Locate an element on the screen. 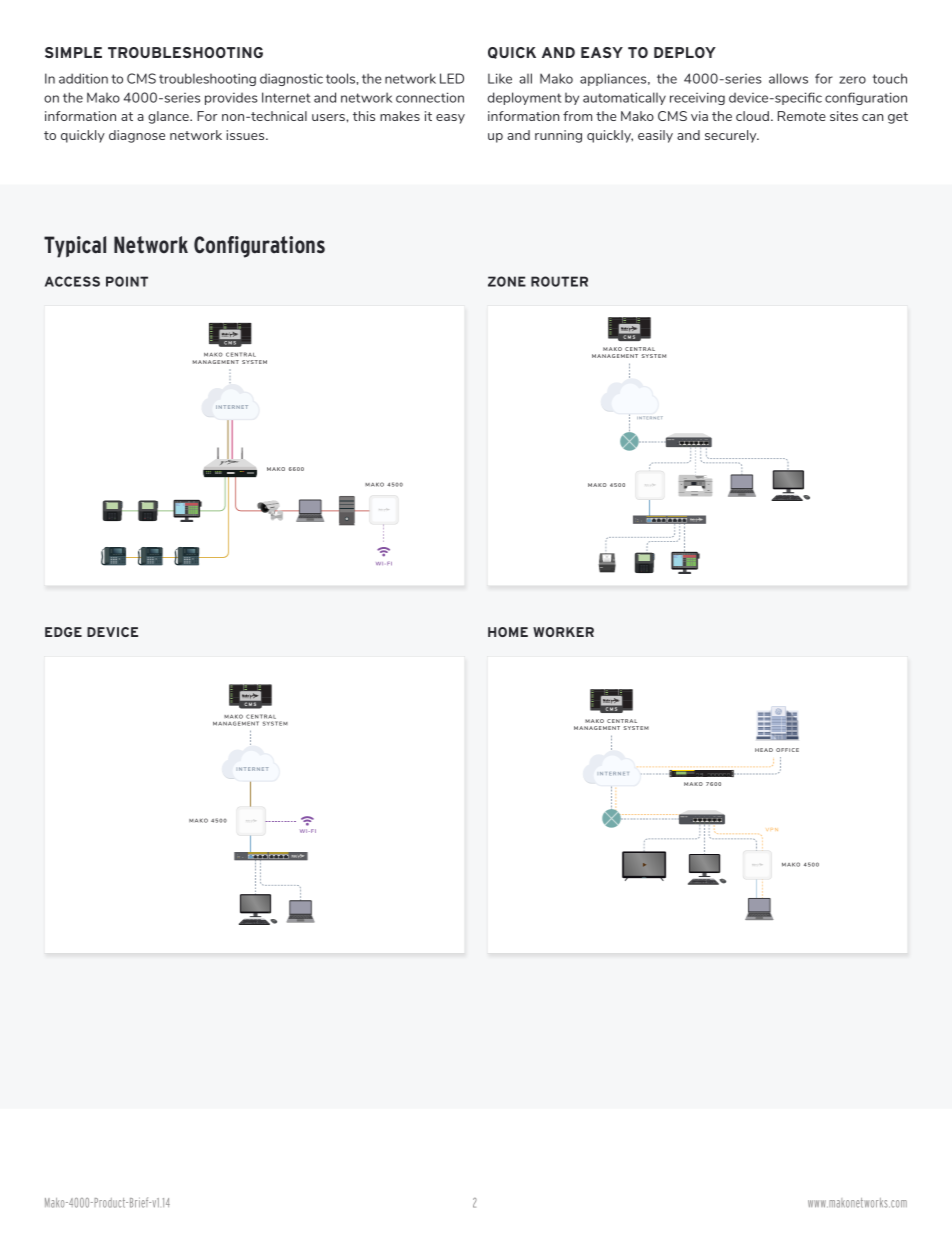 The width and height of the screenshot is (952, 1233). VPN is located at coordinates (772, 829).
